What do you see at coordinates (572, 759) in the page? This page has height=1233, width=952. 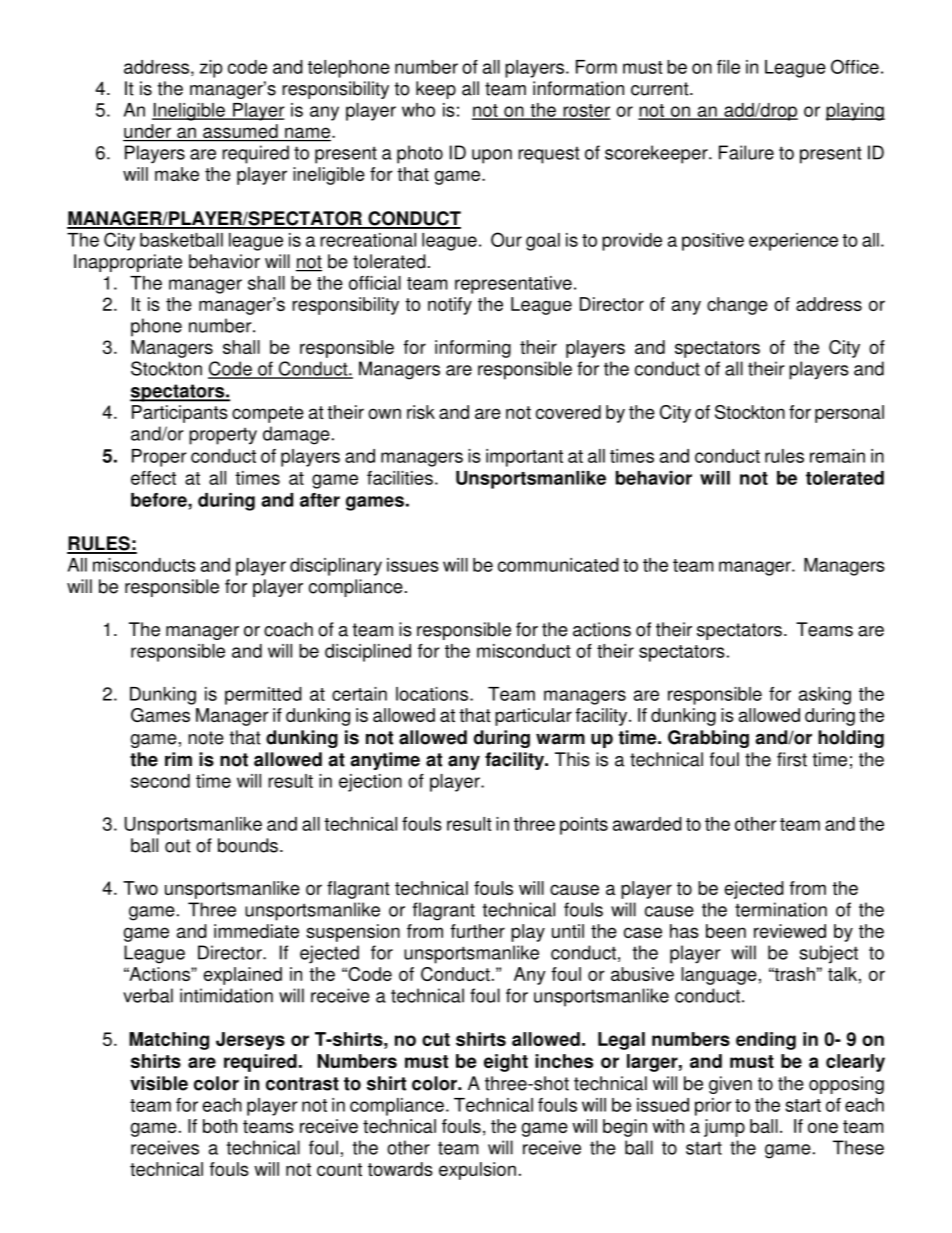 I see `This` at bounding box center [572, 759].
